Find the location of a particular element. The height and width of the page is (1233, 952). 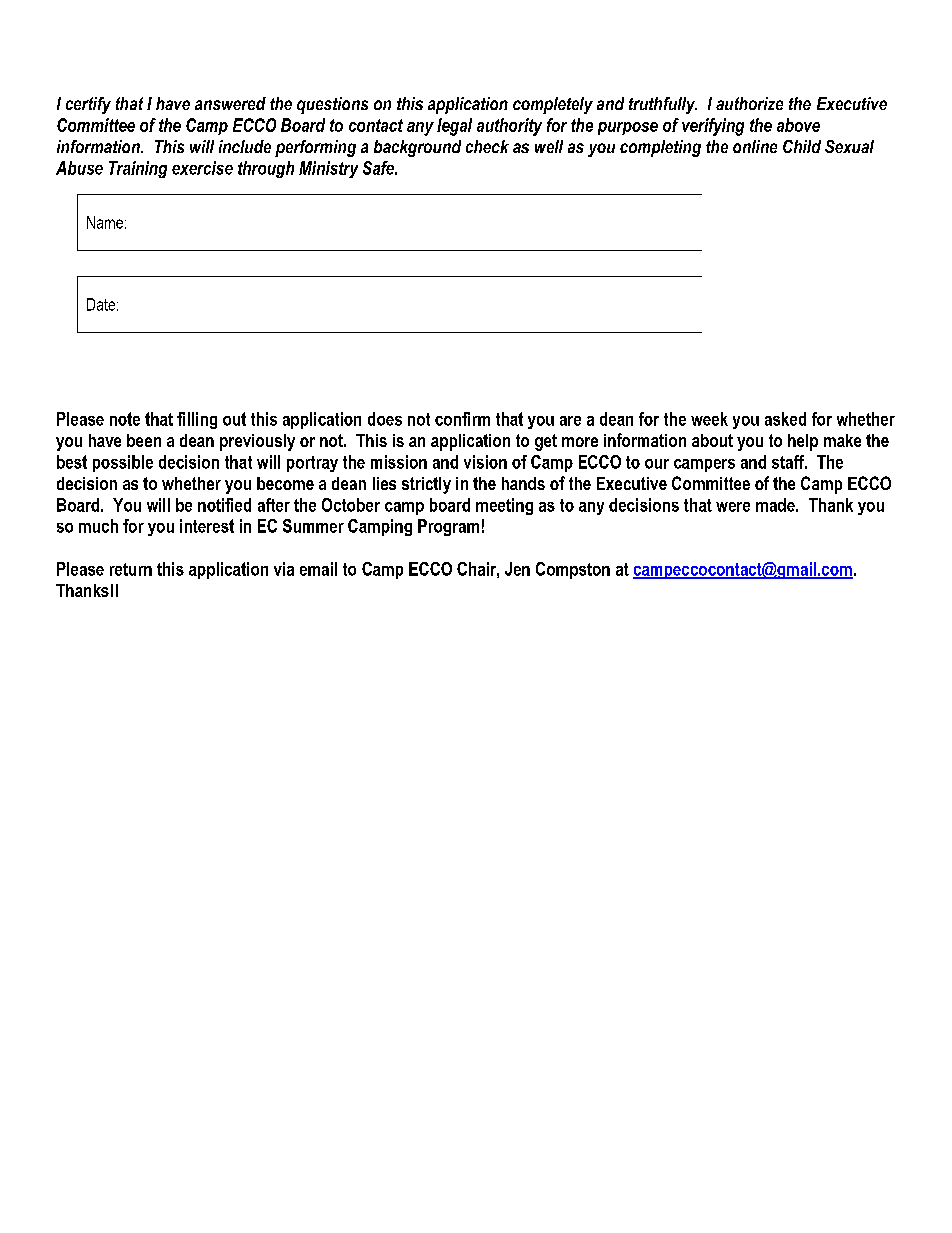

note is located at coordinates (125, 419).
